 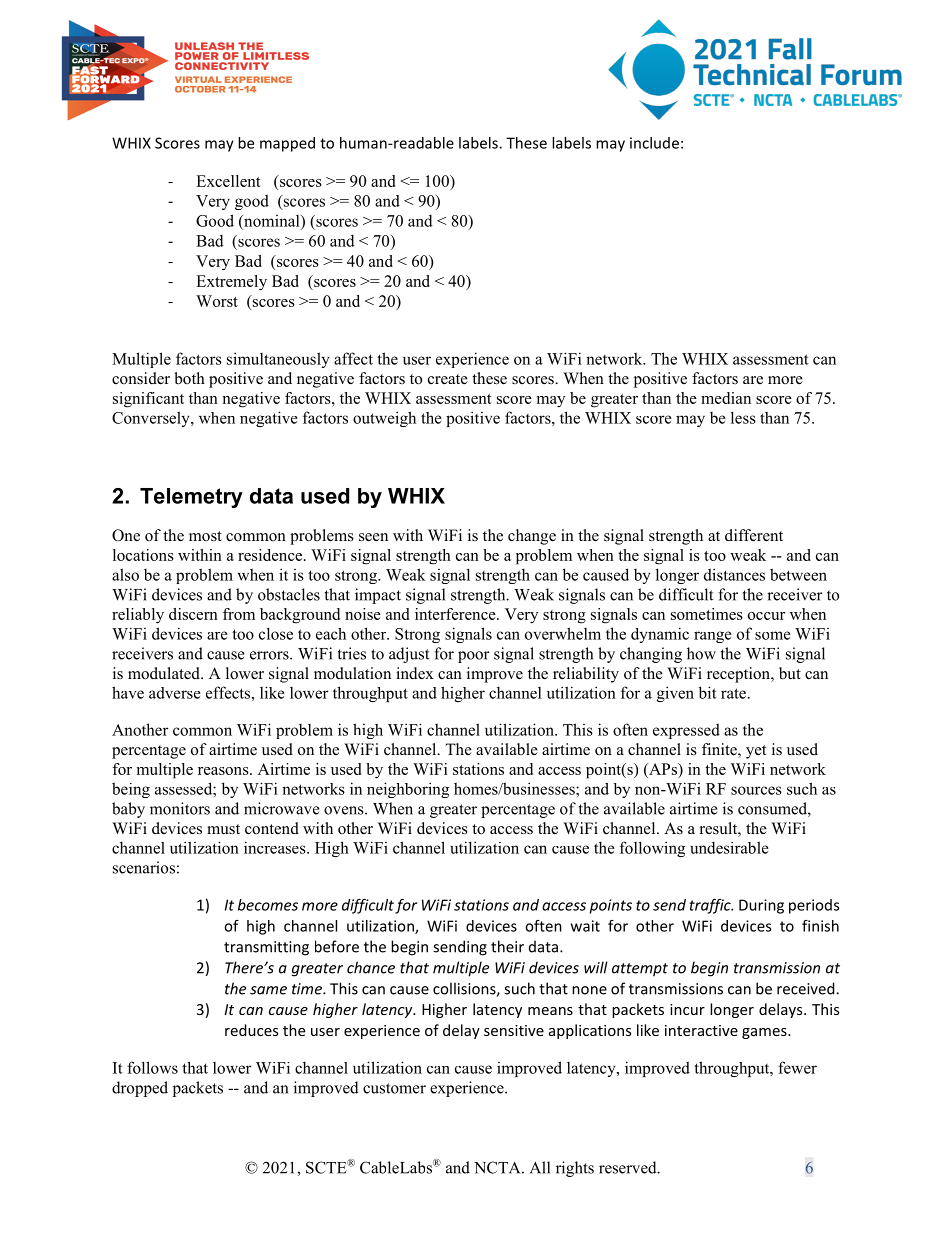 What do you see at coordinates (754, 535) in the screenshot?
I see `different` at bounding box center [754, 535].
